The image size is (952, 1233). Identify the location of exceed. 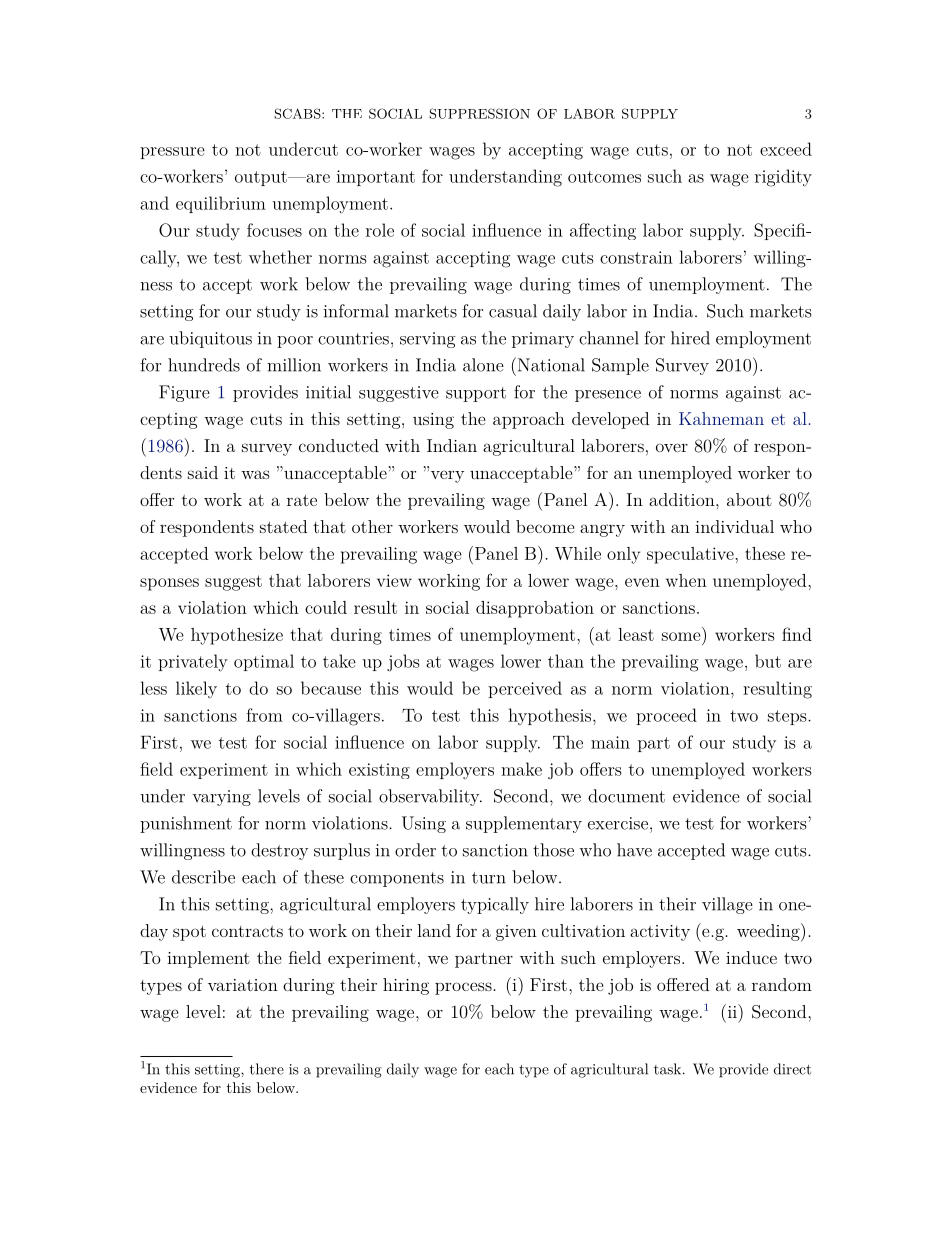
(786, 149).
